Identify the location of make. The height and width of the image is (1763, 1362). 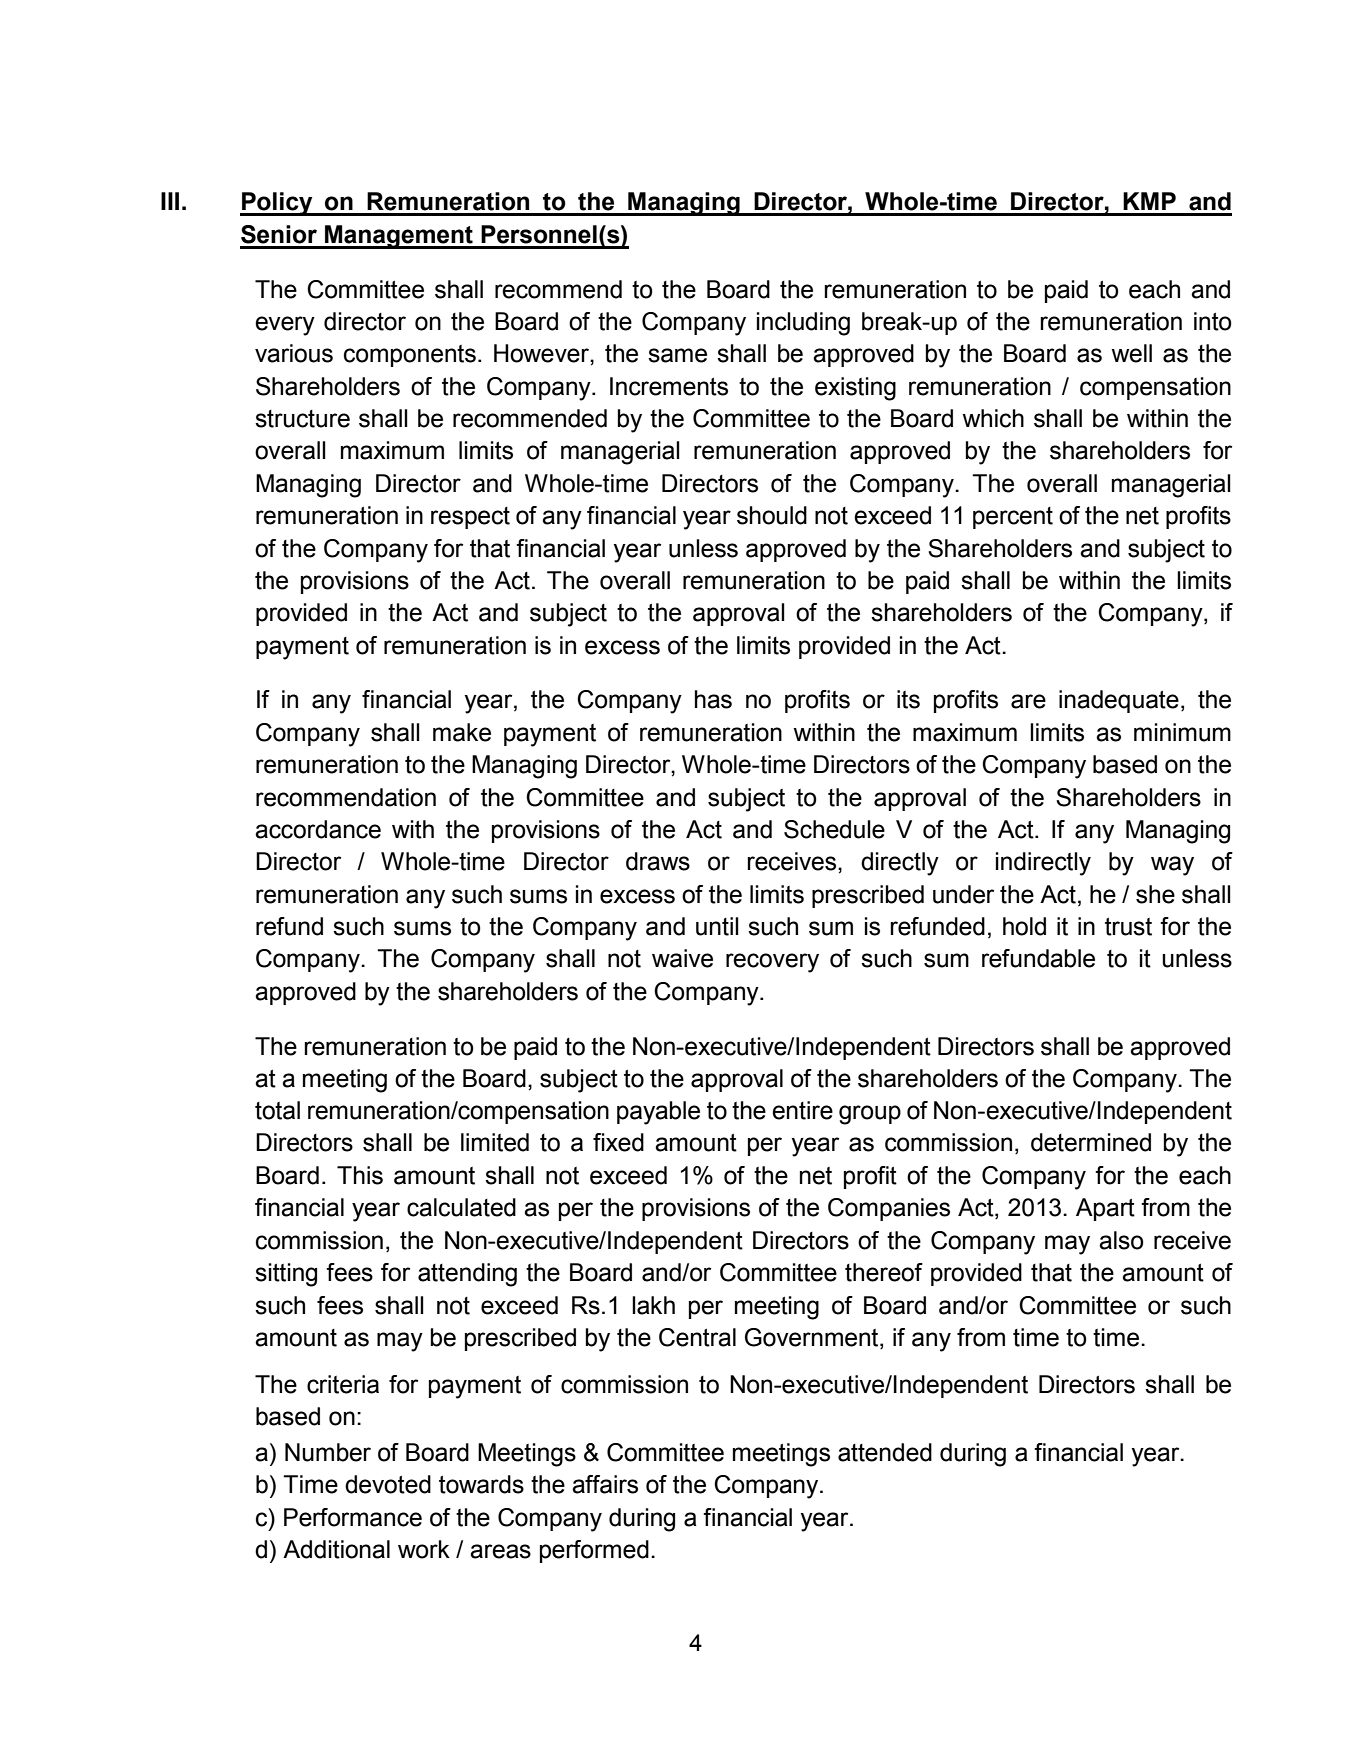
(462, 732).
